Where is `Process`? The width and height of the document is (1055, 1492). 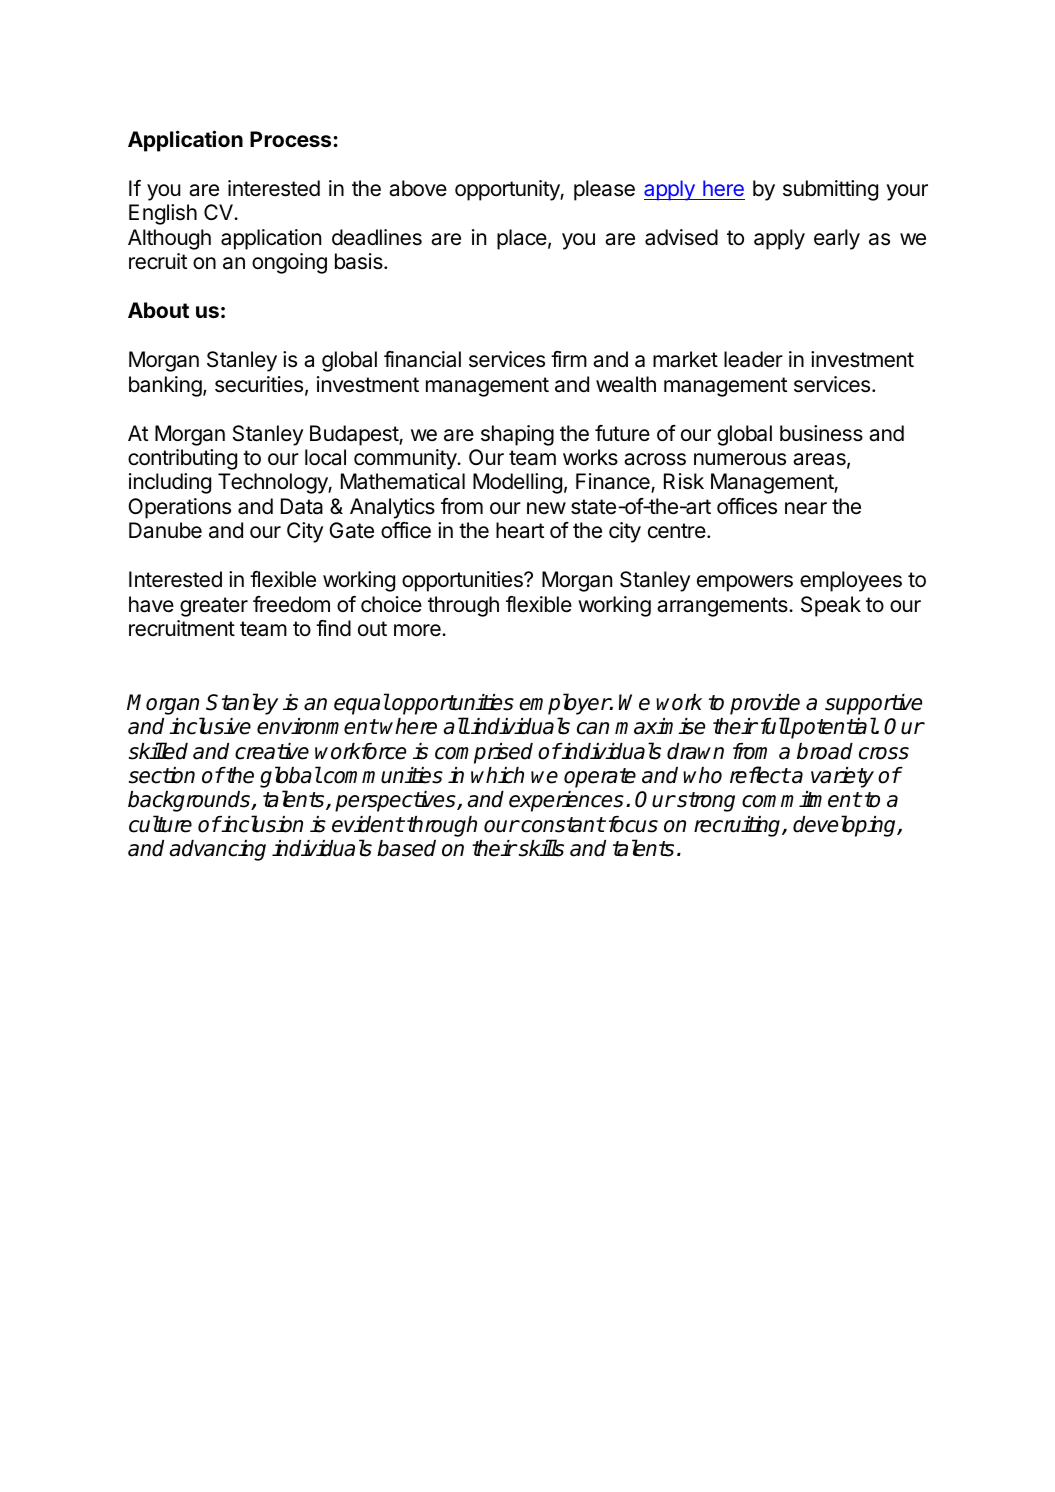 Process is located at coordinates (292, 139).
